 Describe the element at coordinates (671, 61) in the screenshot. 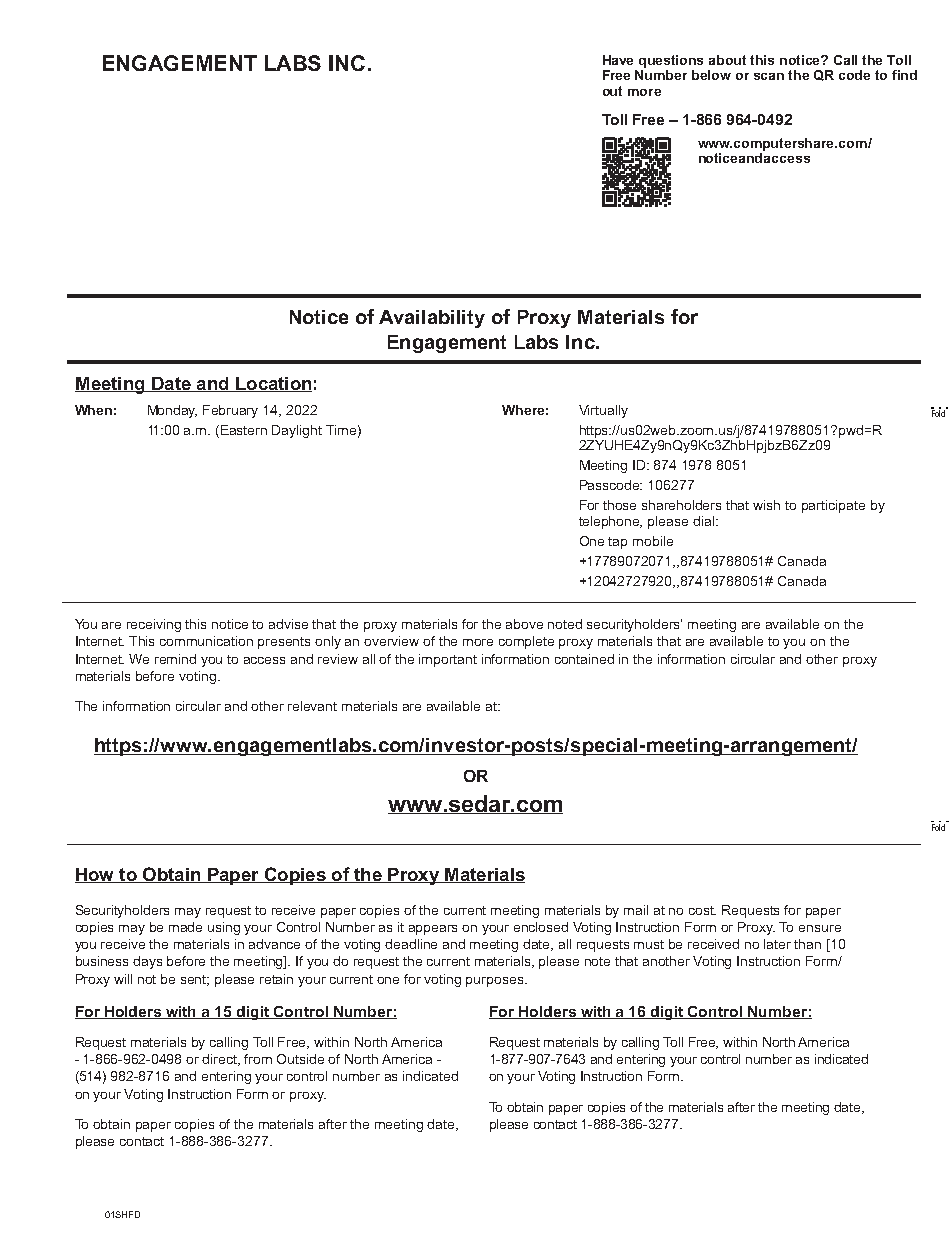

I see `questions` at that location.
